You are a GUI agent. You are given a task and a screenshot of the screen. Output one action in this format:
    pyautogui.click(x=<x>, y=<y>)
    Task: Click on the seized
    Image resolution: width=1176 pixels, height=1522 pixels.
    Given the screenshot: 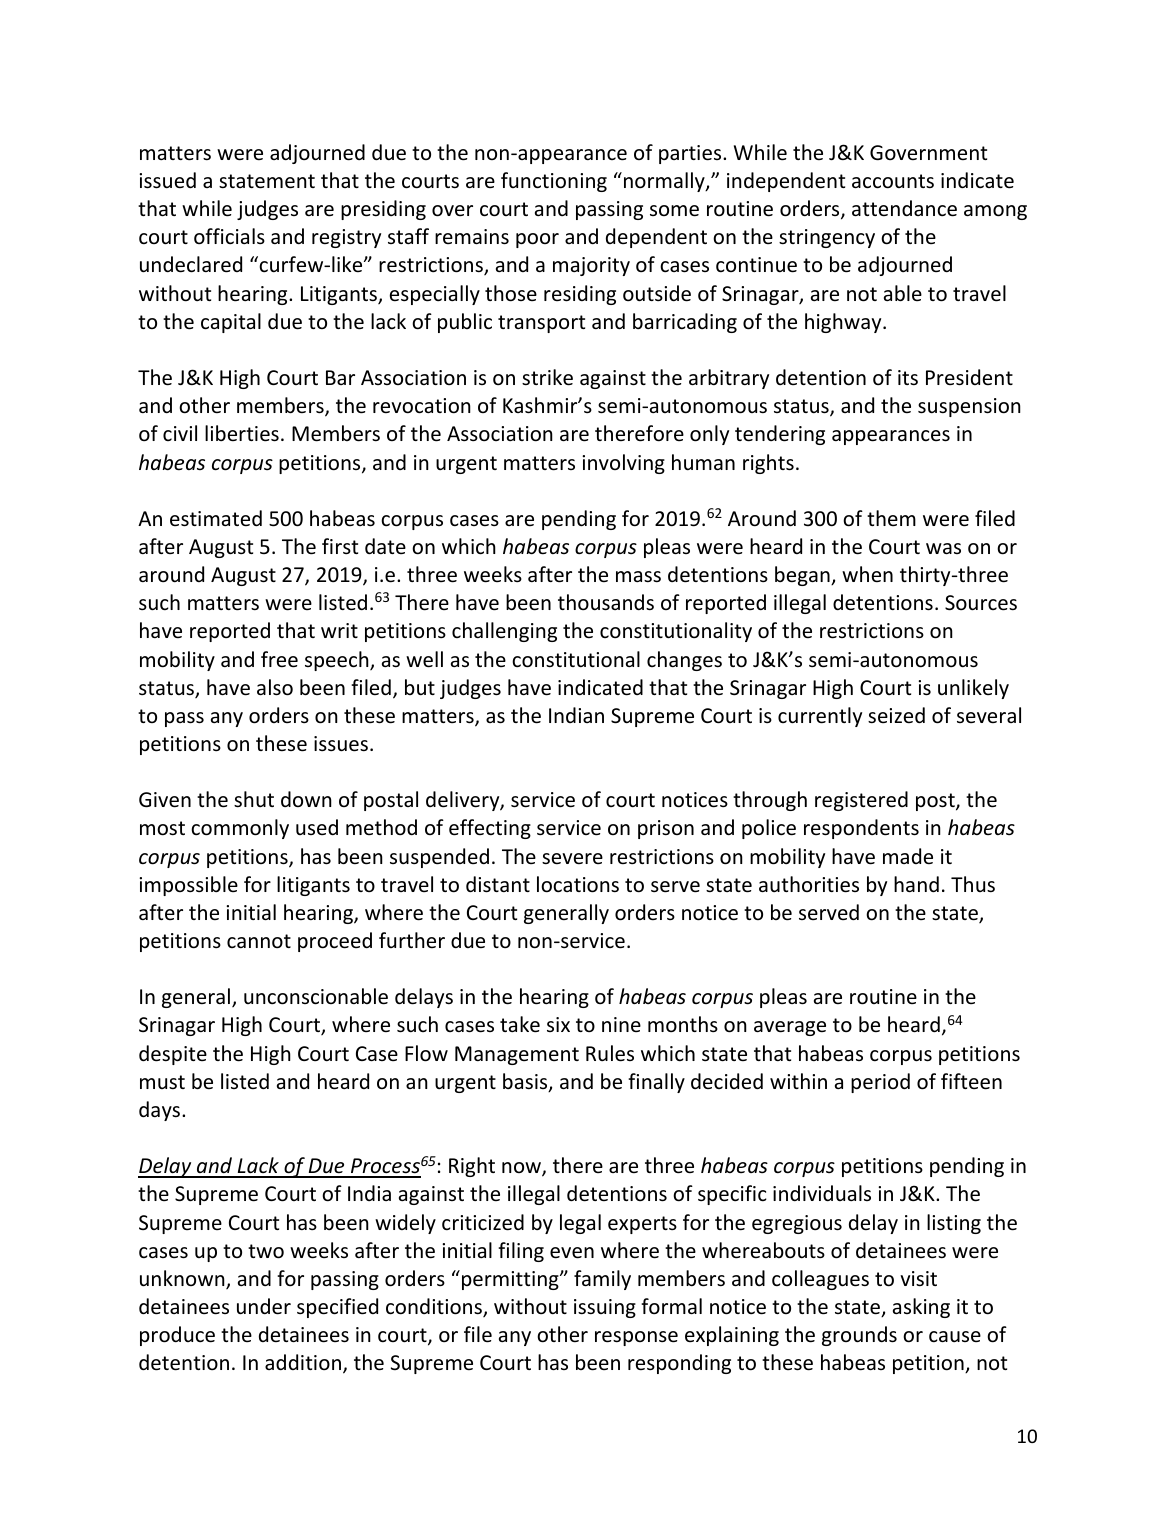 What is the action you would take?
    pyautogui.click(x=896, y=715)
